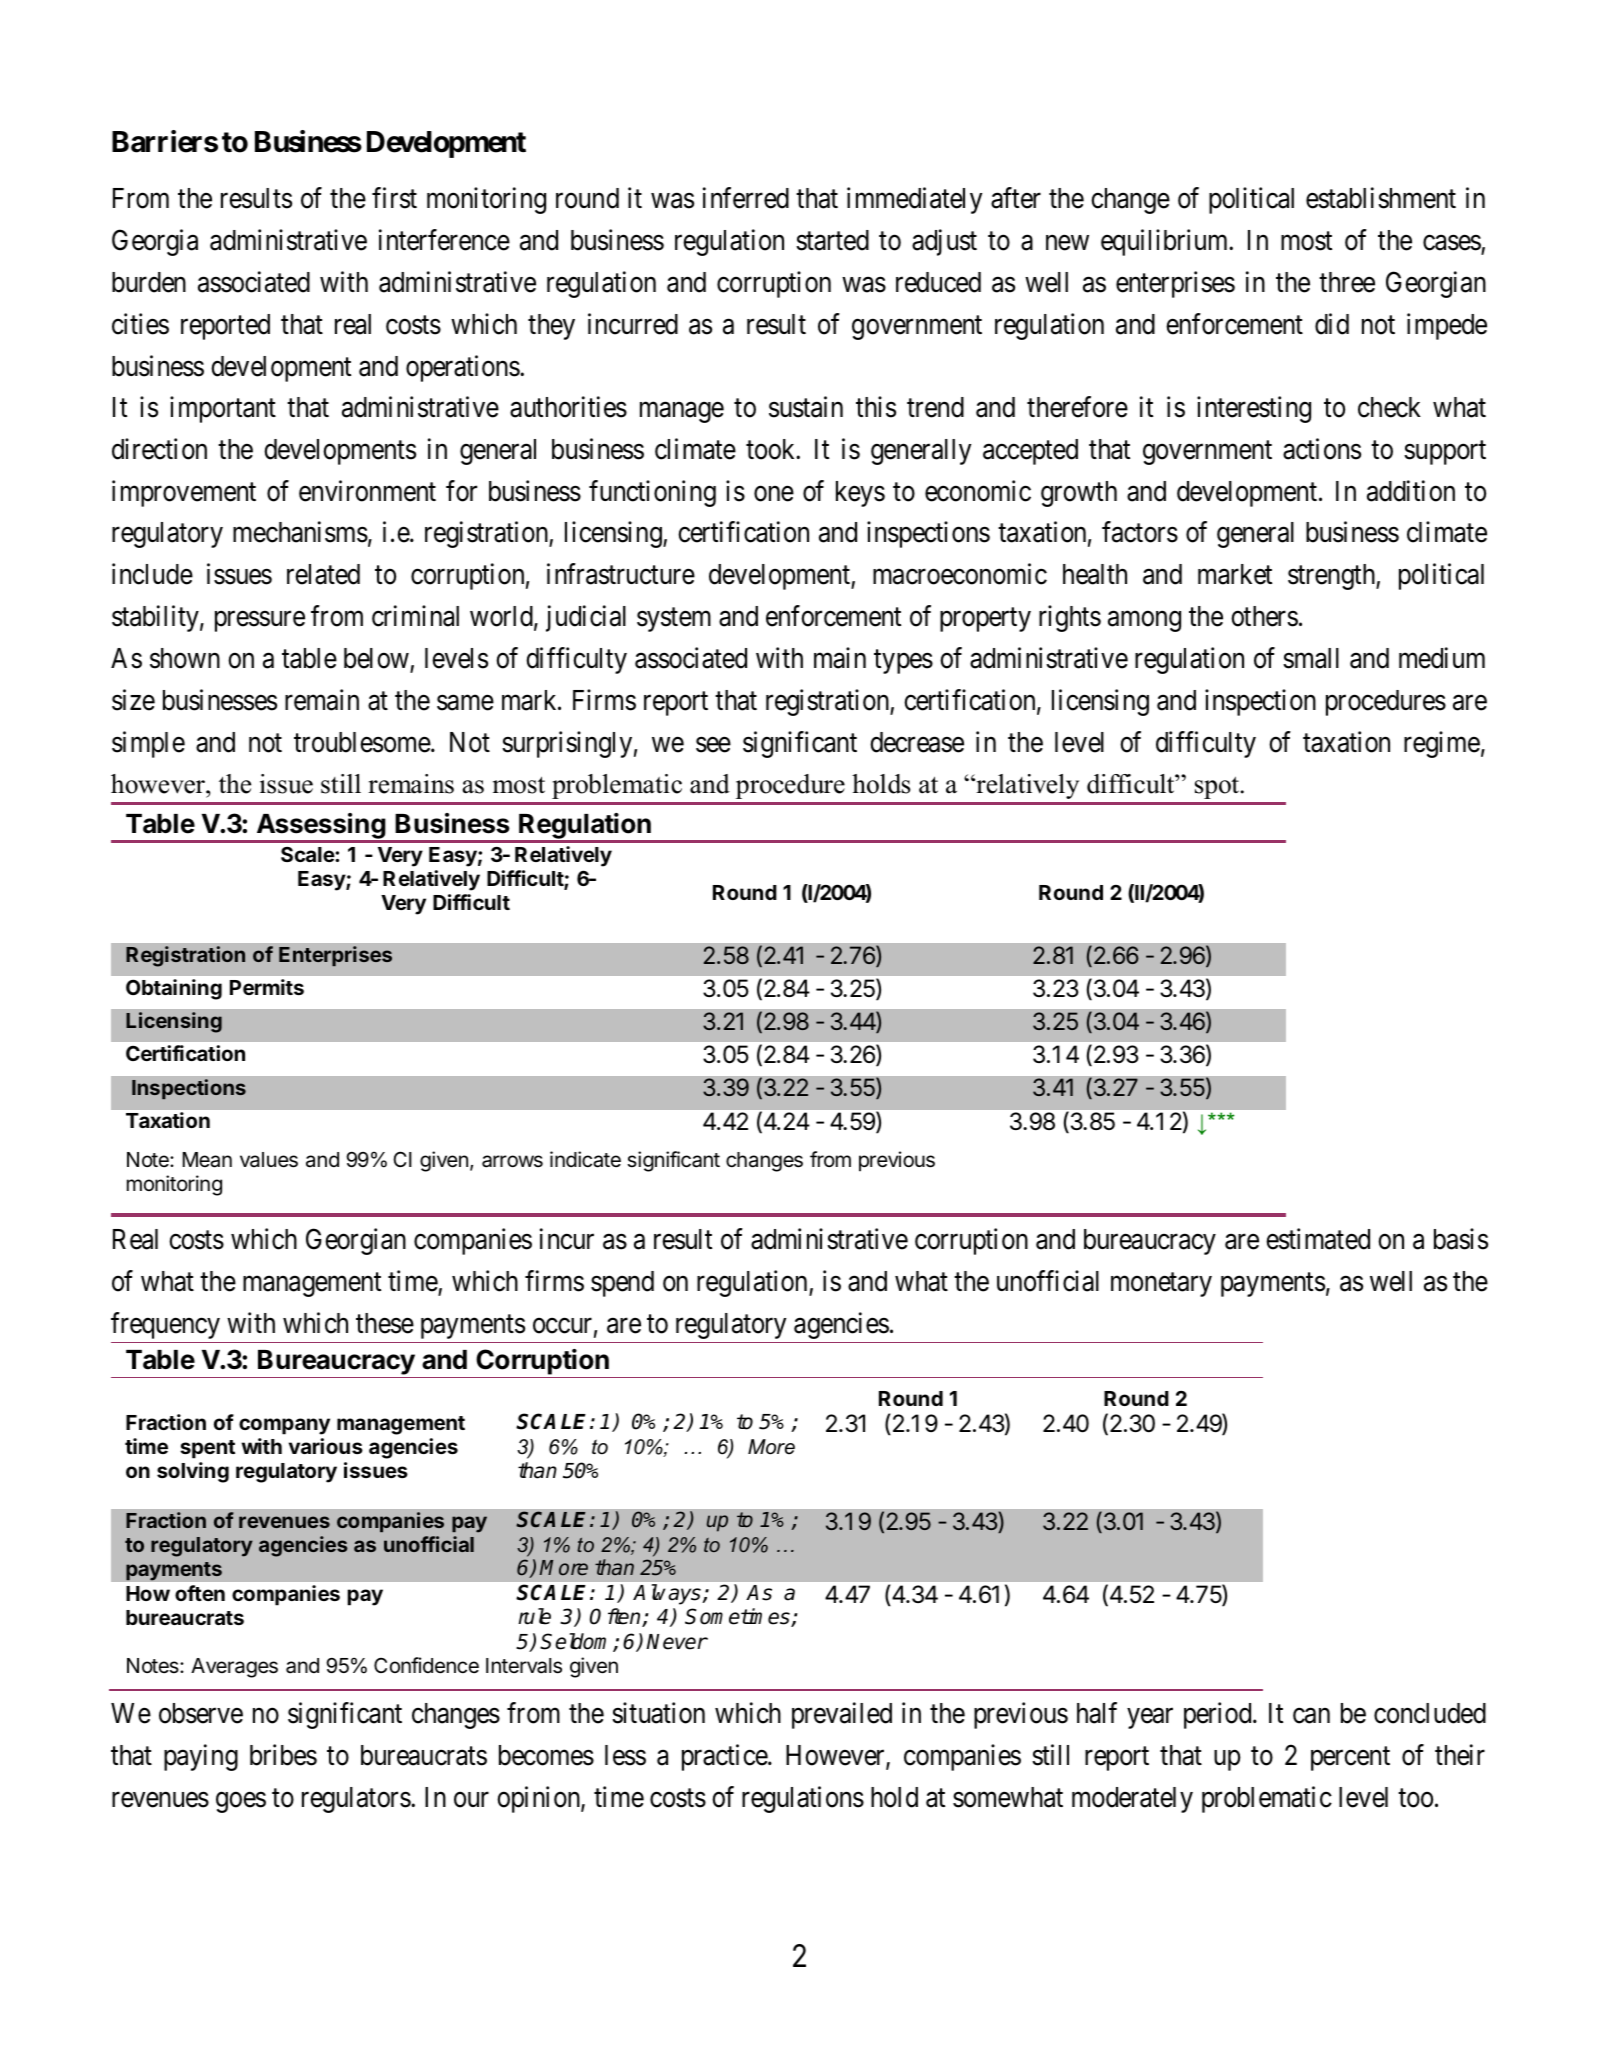  I want to click on three, so click(1347, 282).
